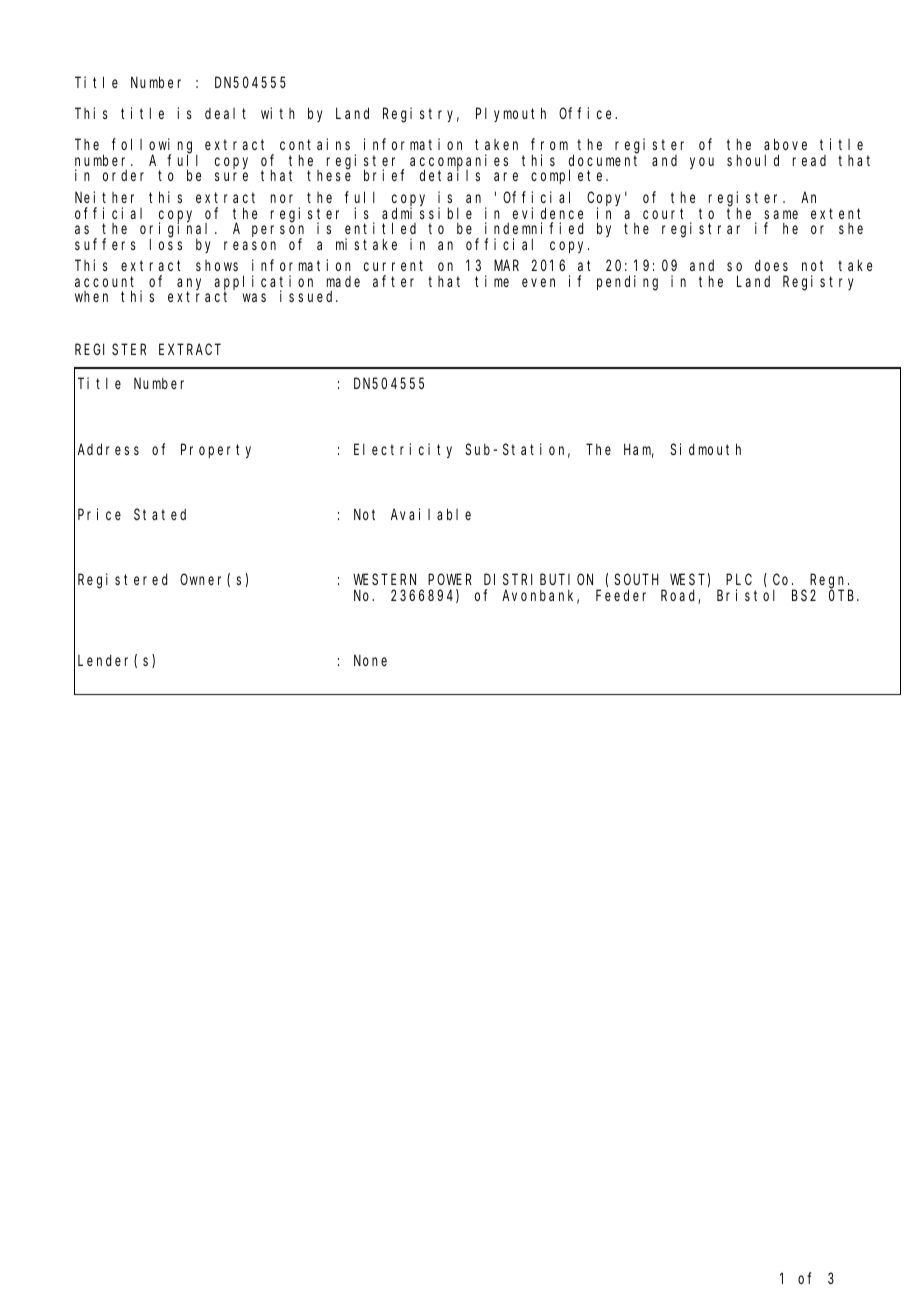 The height and width of the screenshot is (1308, 924). What do you see at coordinates (431, 514) in the screenshot?
I see `Available` at bounding box center [431, 514].
